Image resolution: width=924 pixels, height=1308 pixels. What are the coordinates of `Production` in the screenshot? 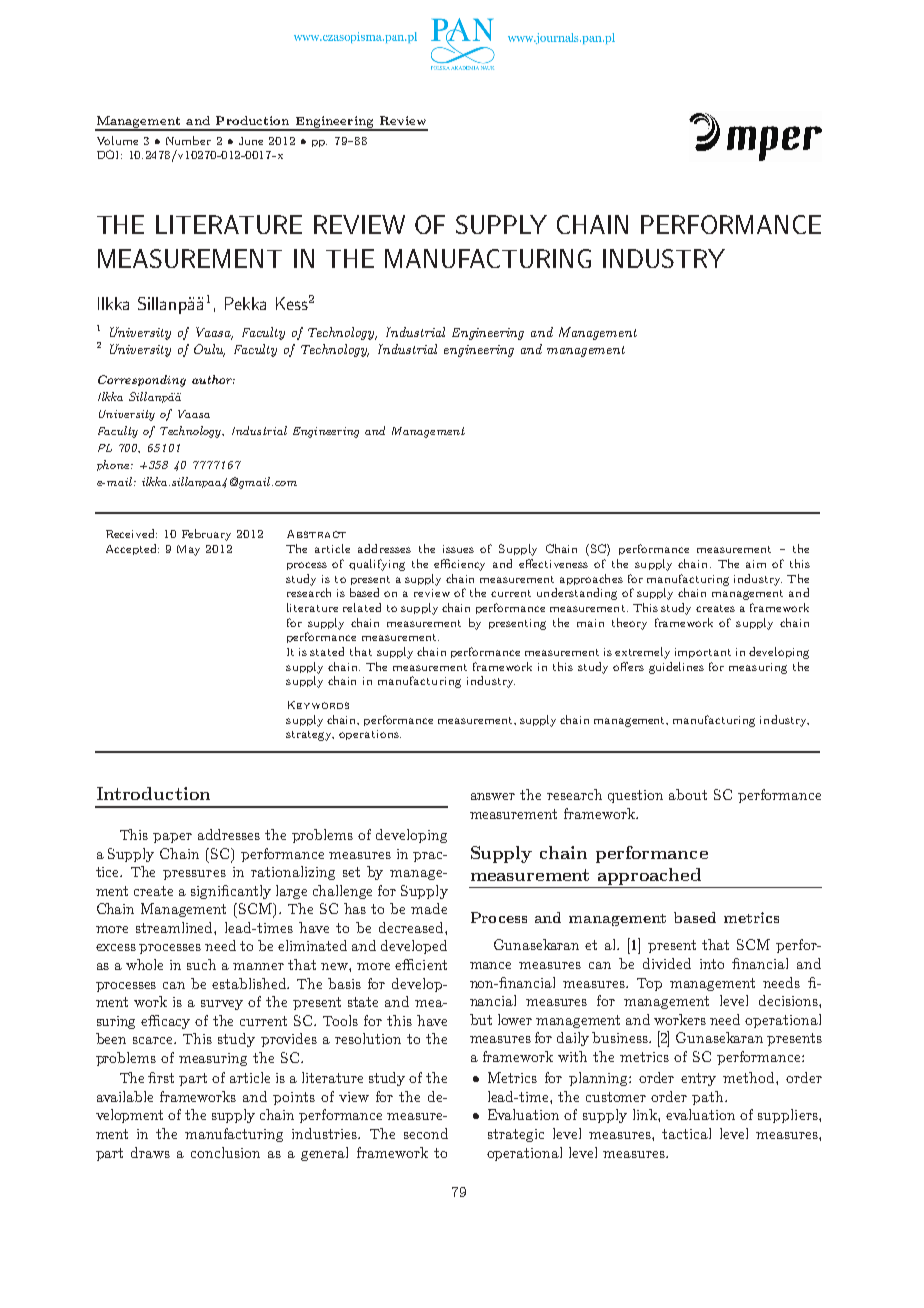 It's located at (252, 120).
